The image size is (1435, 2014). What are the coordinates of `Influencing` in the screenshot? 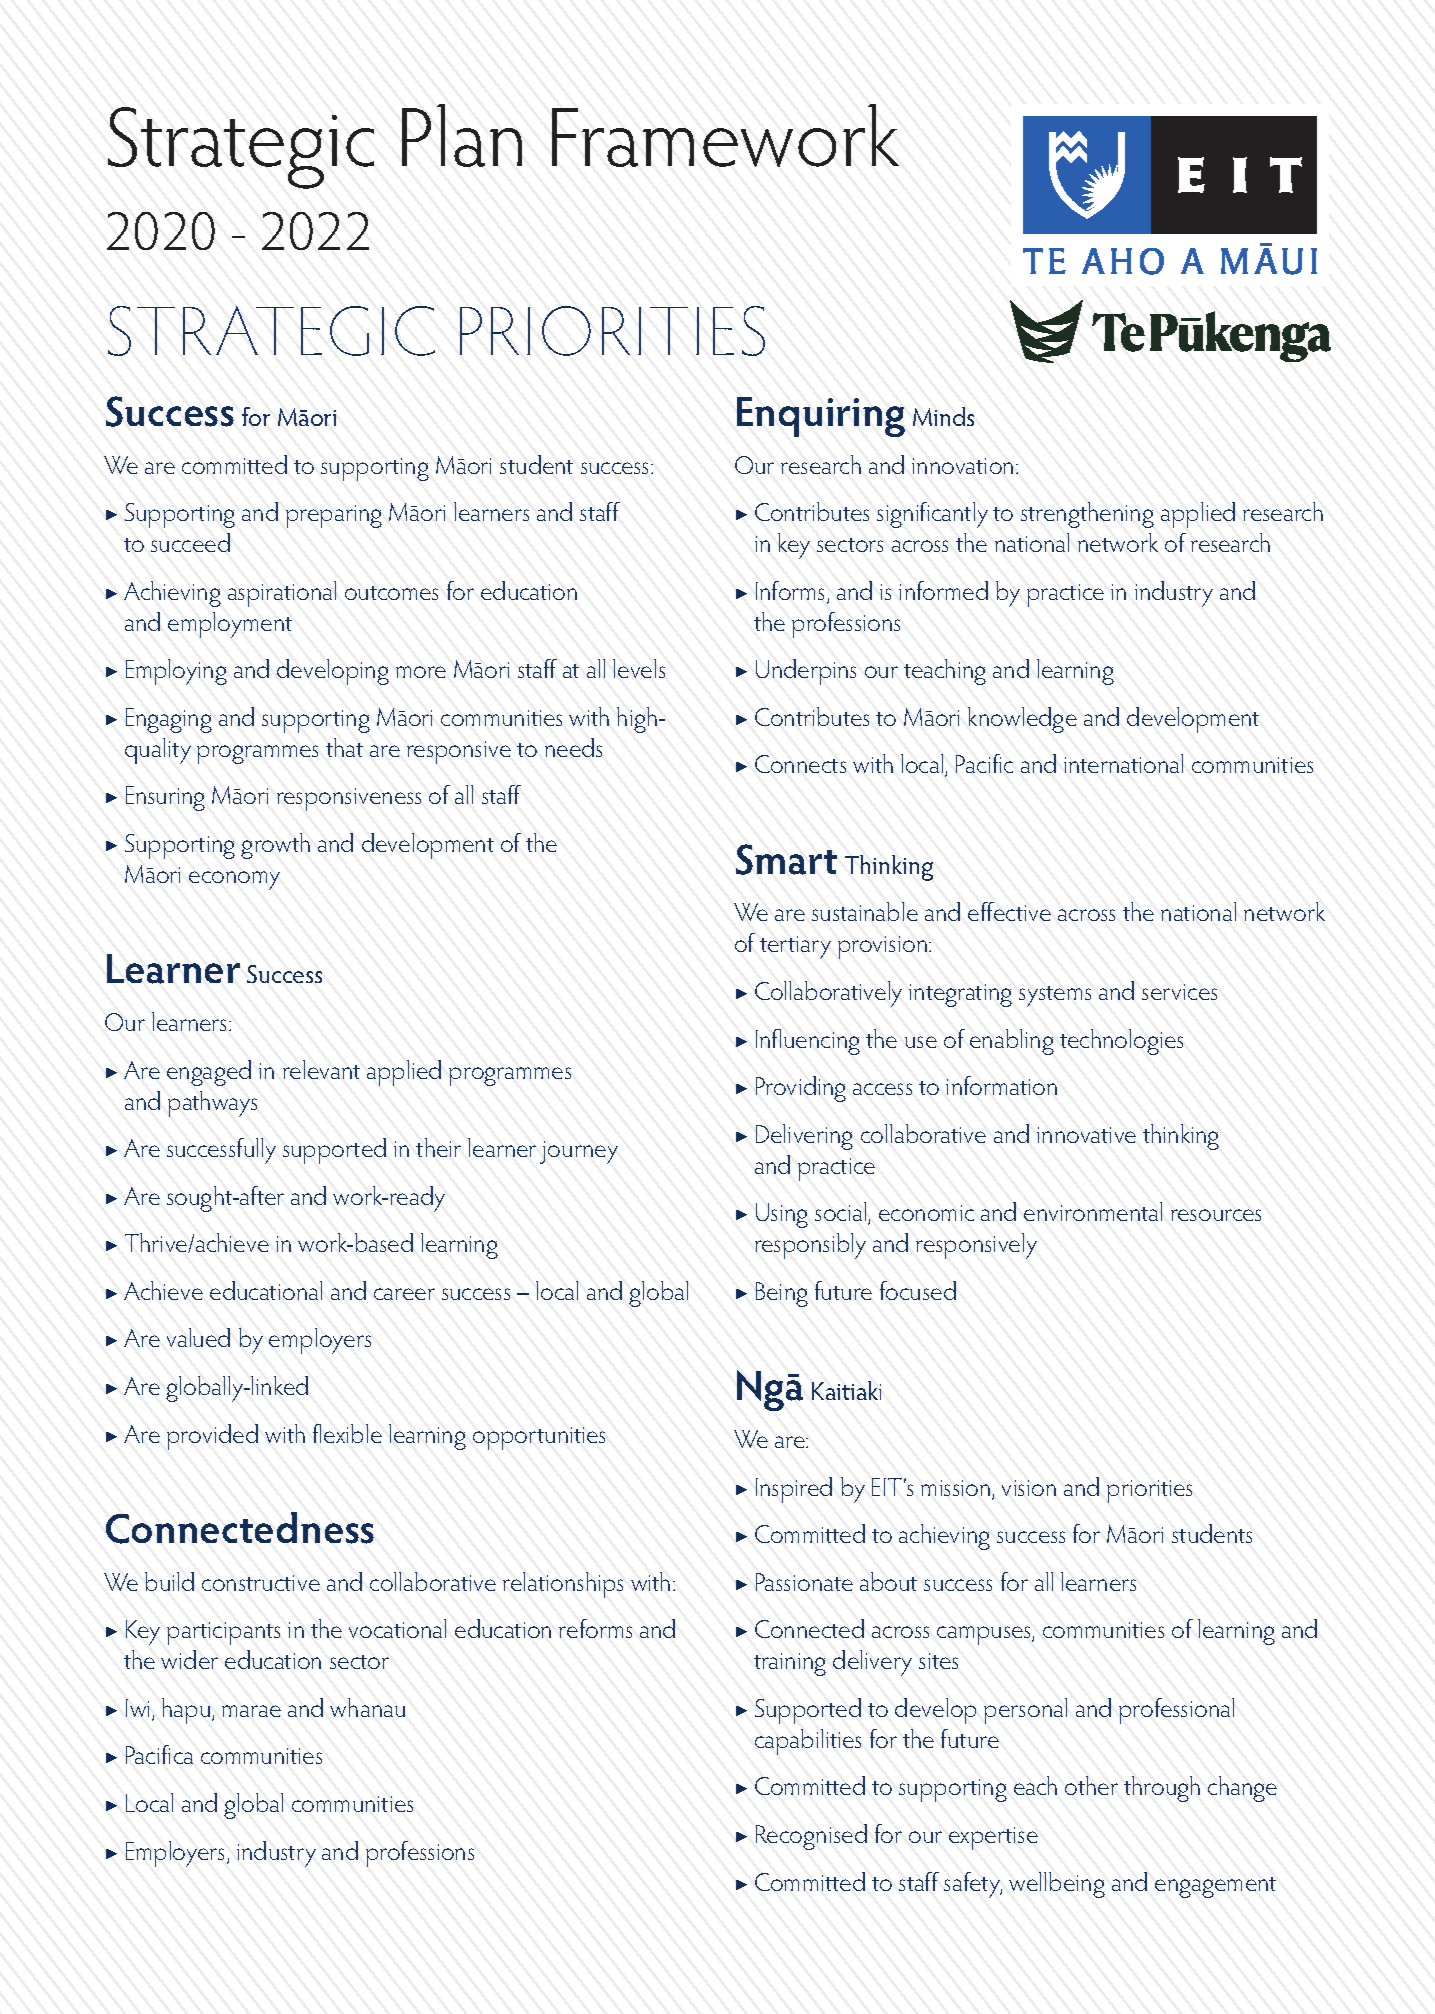 It's located at (808, 1042).
